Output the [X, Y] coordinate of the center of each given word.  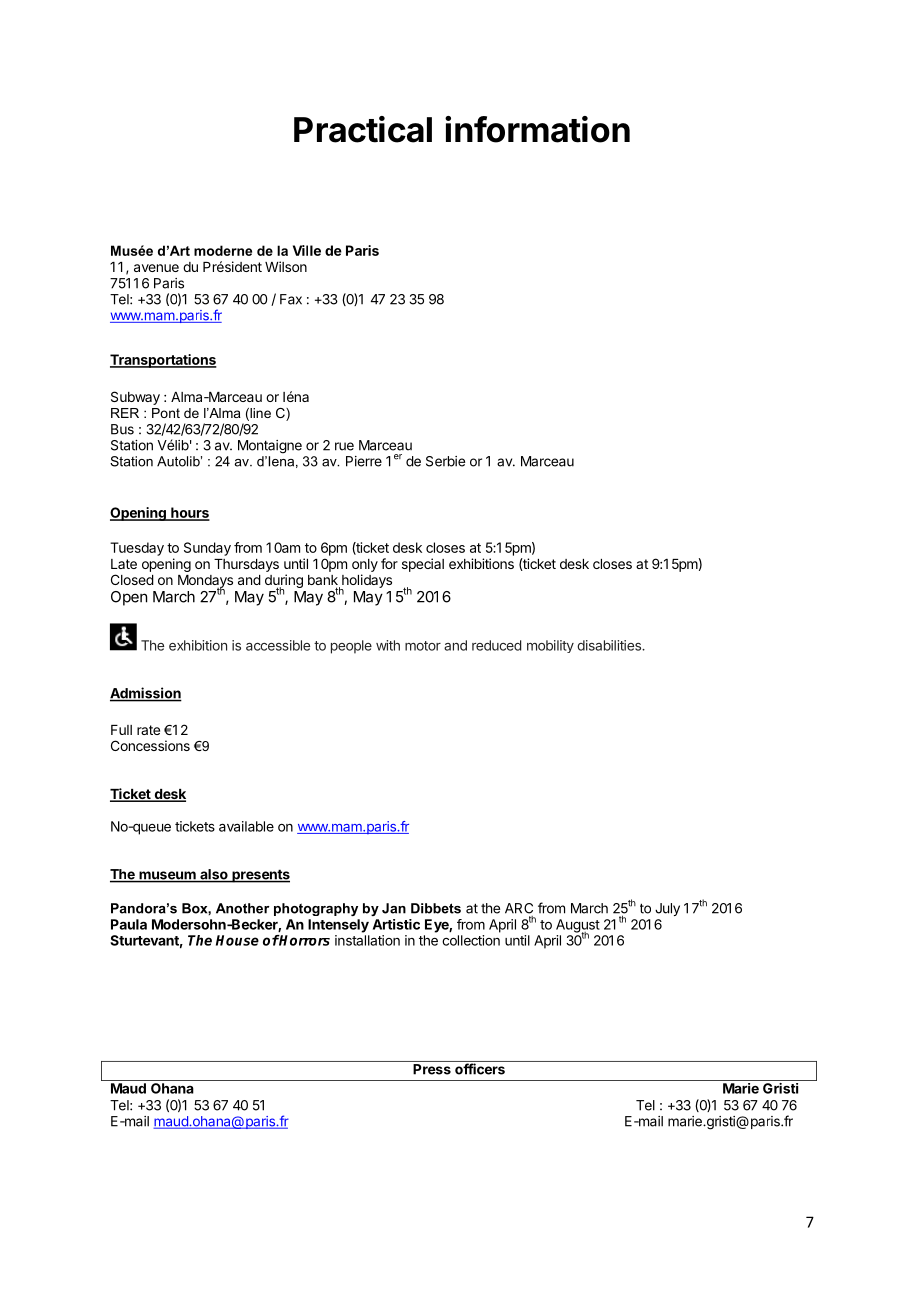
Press [432, 1069]
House [237, 940]
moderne [223, 250]
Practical [363, 129]
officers [480, 1069]
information [537, 129]
